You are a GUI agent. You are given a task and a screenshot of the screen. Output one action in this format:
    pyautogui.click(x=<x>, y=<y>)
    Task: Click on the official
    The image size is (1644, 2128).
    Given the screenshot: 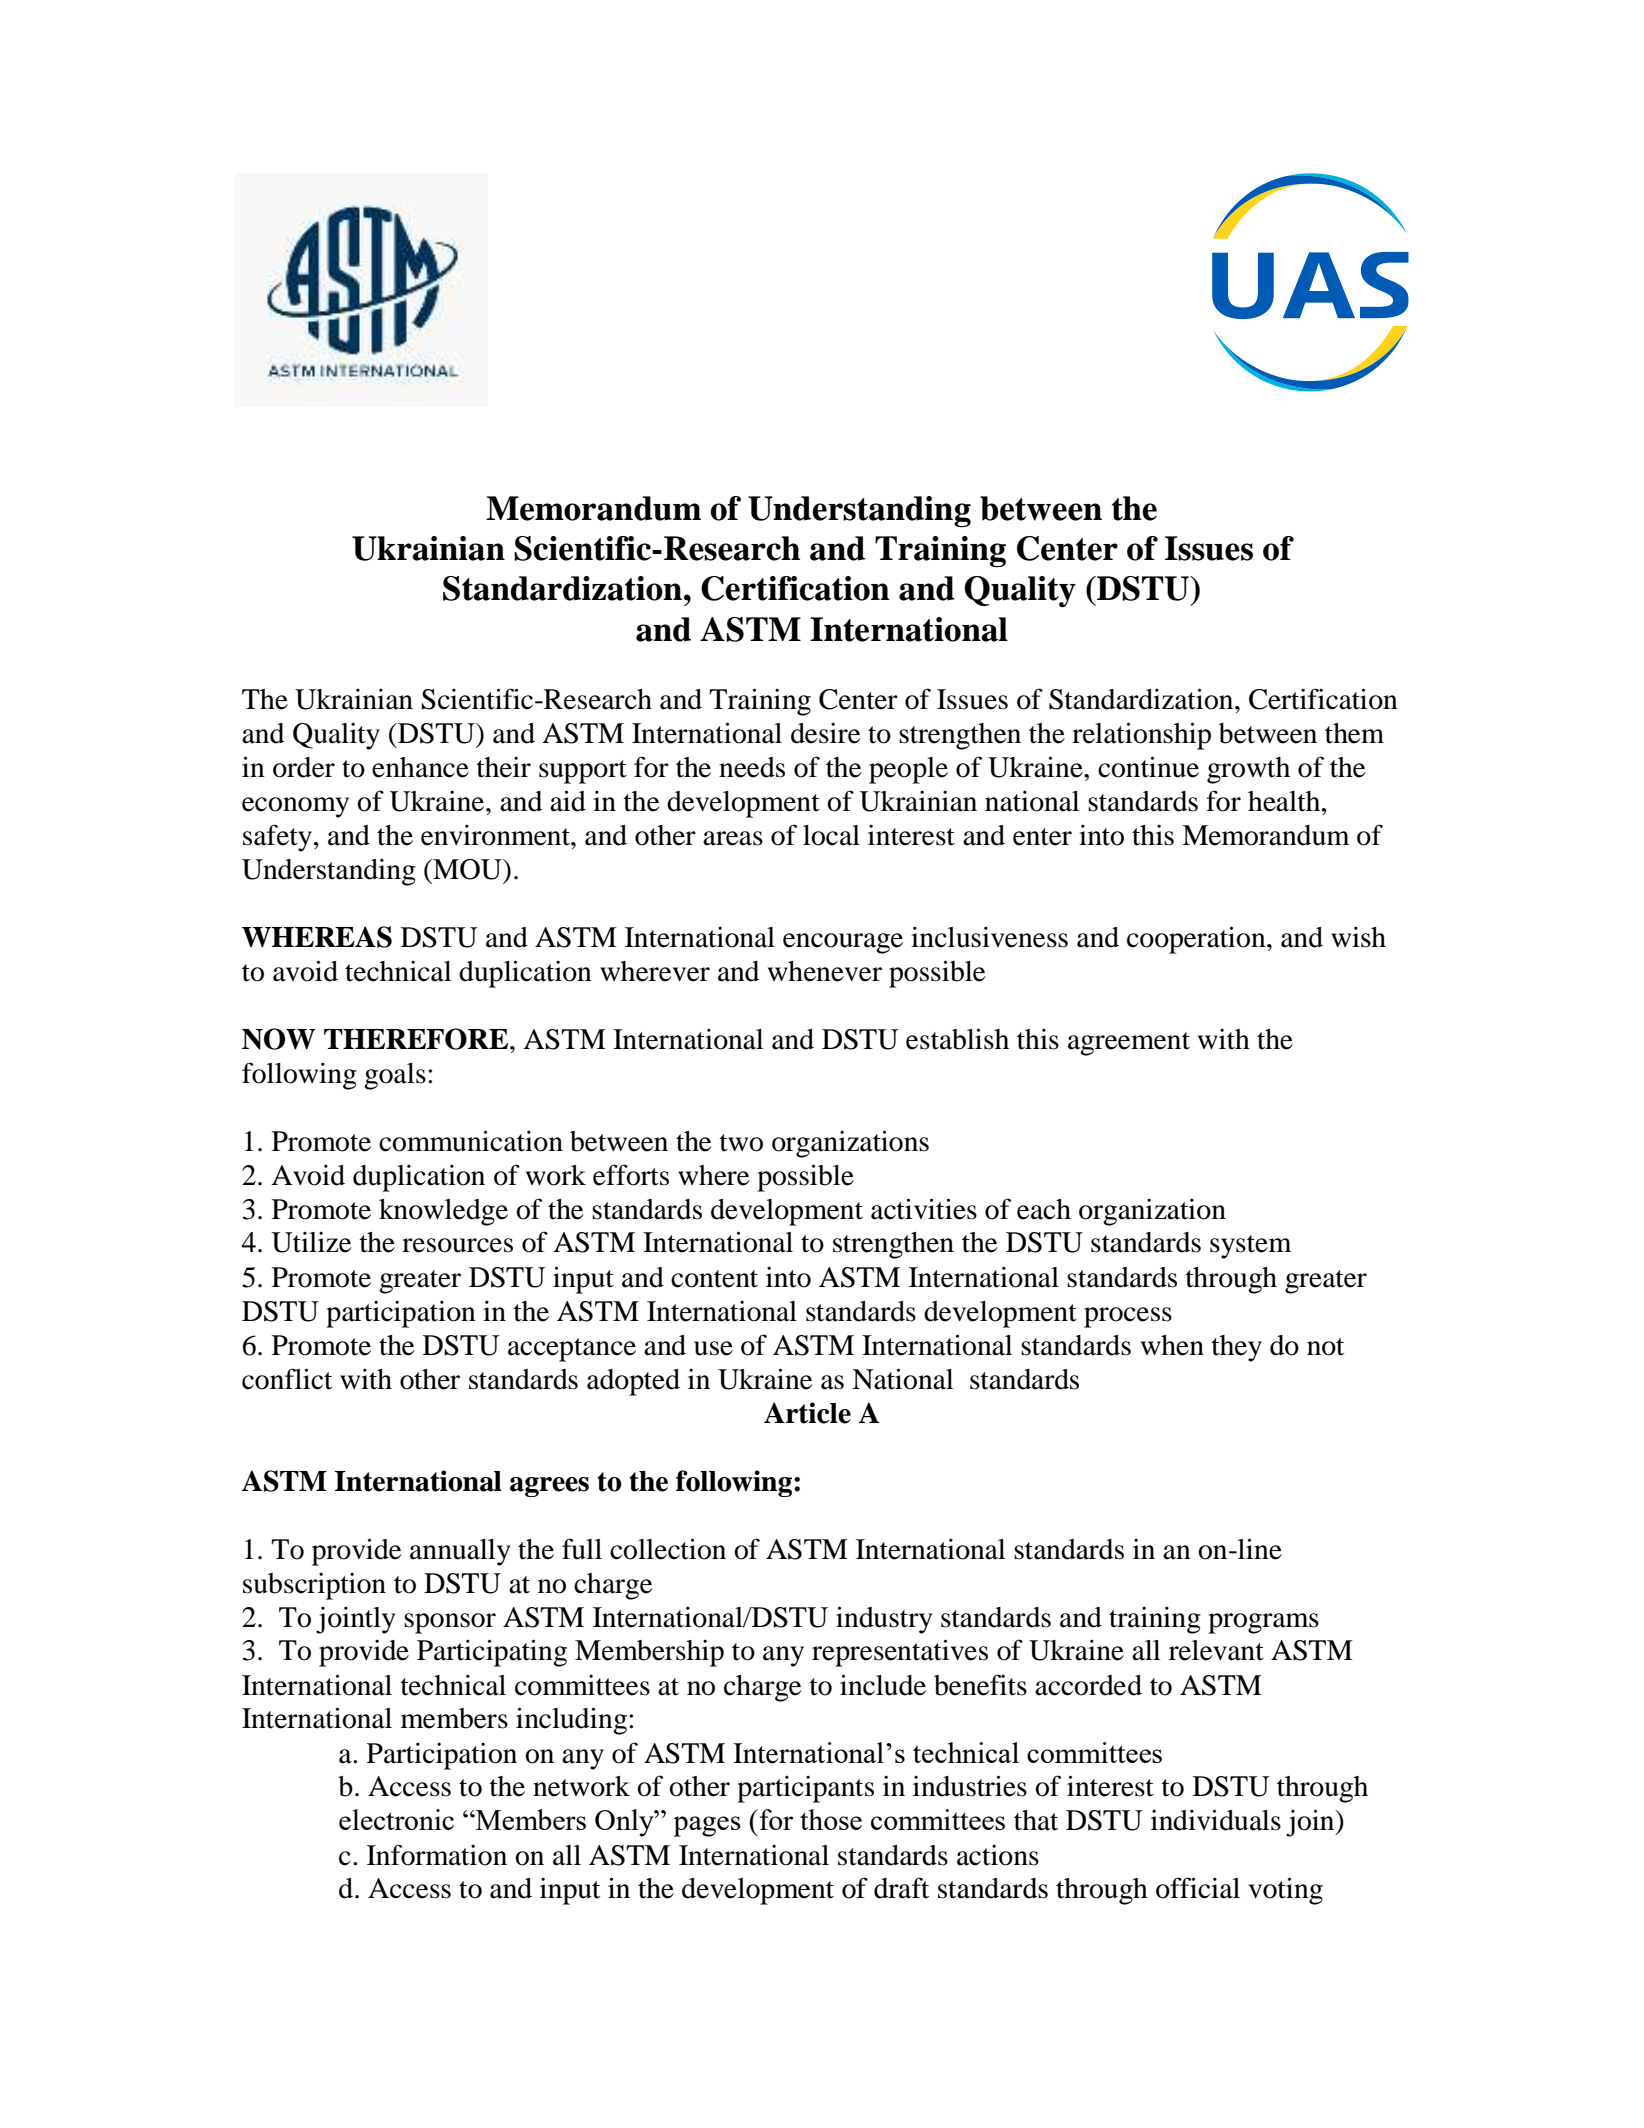 What is the action you would take?
    pyautogui.click(x=1198, y=1888)
